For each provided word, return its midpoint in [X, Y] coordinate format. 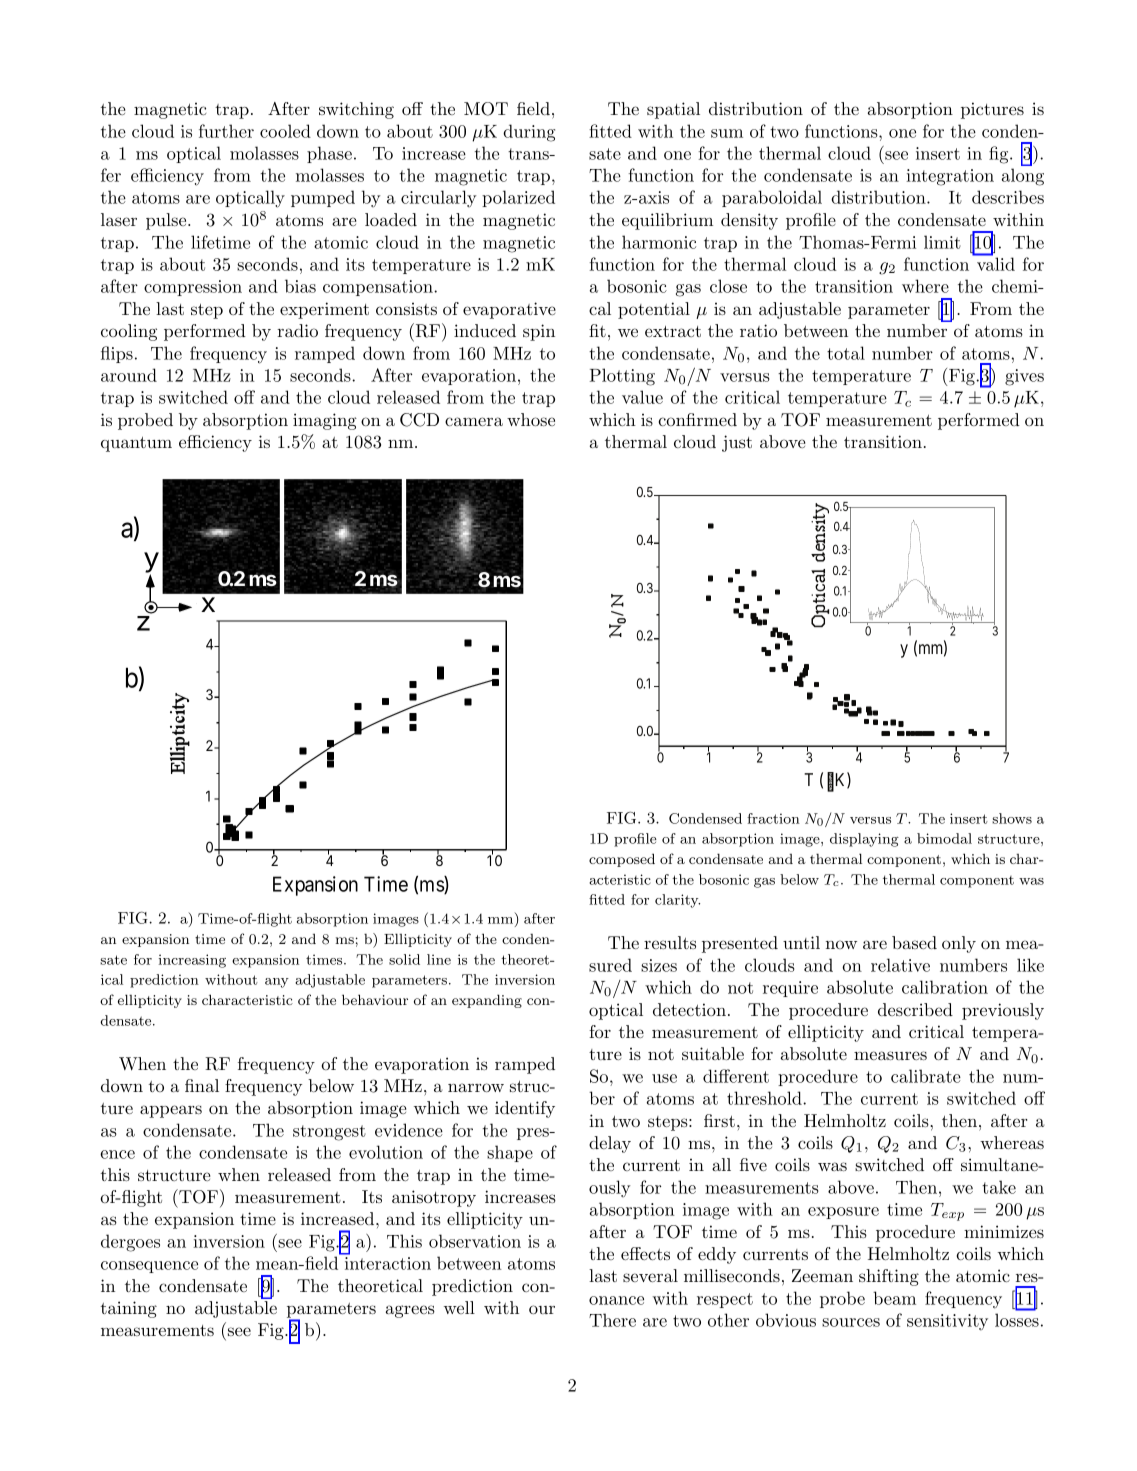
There [612, 1320]
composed [622, 860]
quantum [136, 444]
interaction [388, 1263]
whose [531, 419]
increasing [192, 961]
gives [1024, 377]
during [529, 133]
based [914, 942]
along [1023, 177]
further [226, 131]
